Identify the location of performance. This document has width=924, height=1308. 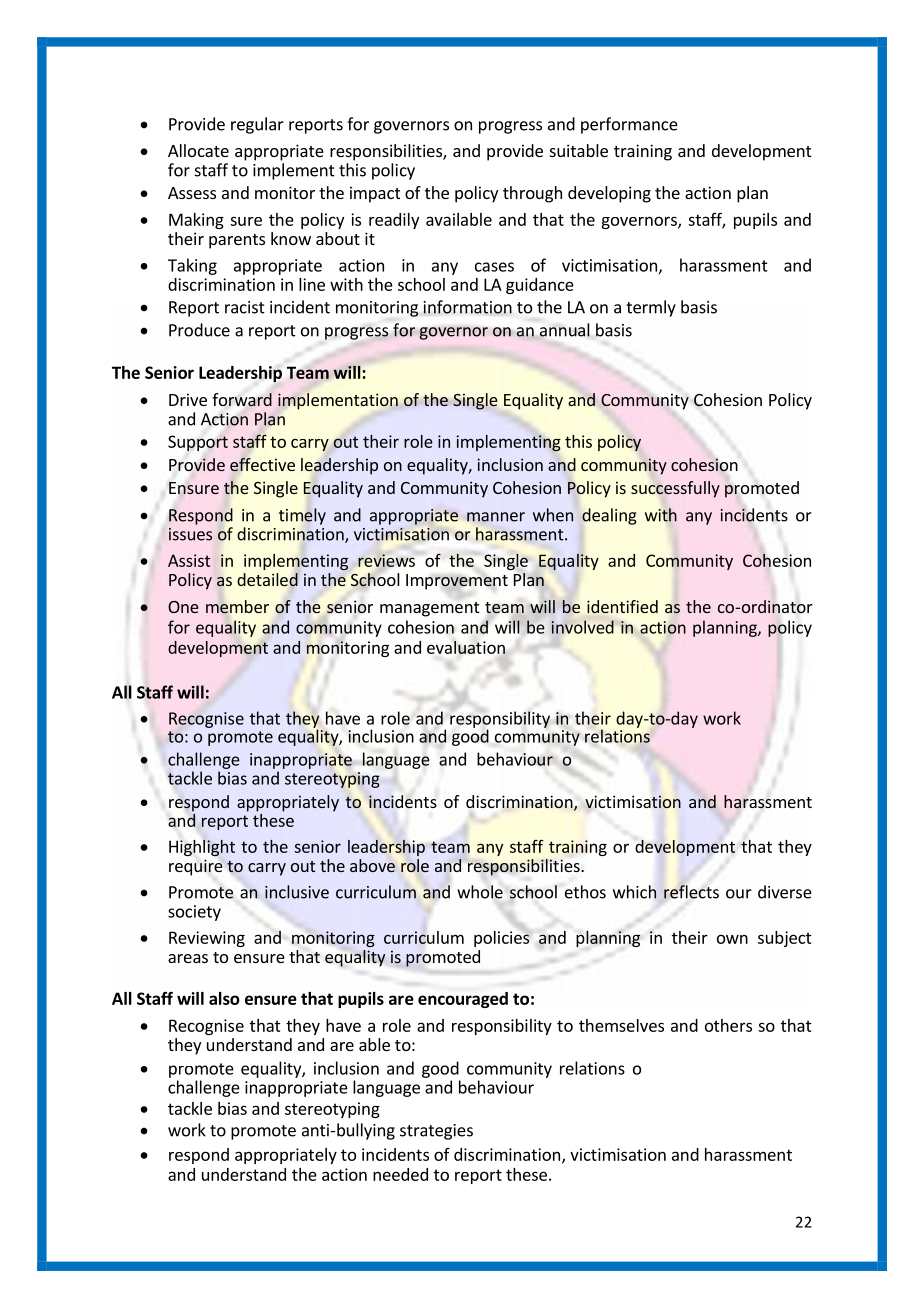
(629, 125).
